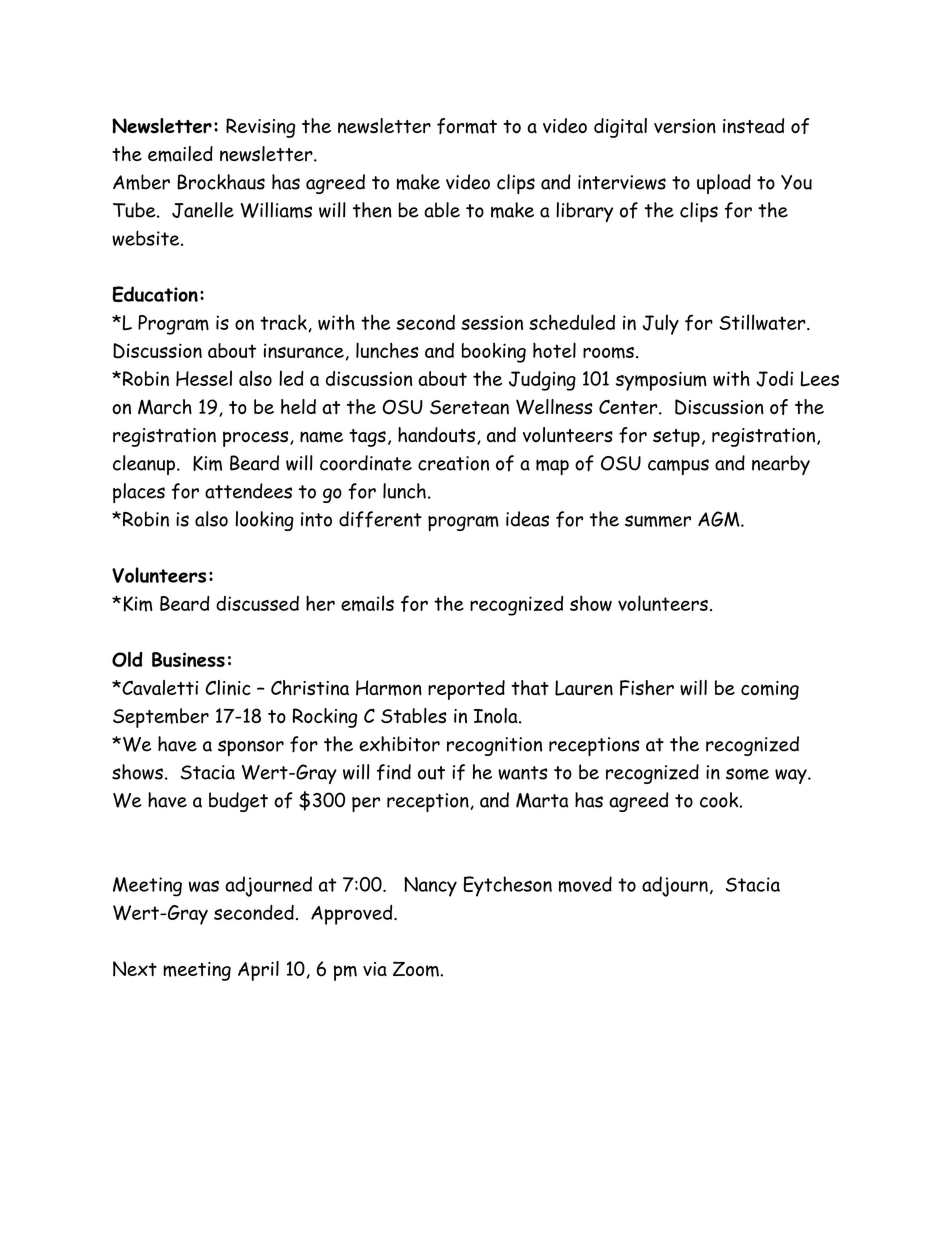  I want to click on looking, so click(265, 521).
